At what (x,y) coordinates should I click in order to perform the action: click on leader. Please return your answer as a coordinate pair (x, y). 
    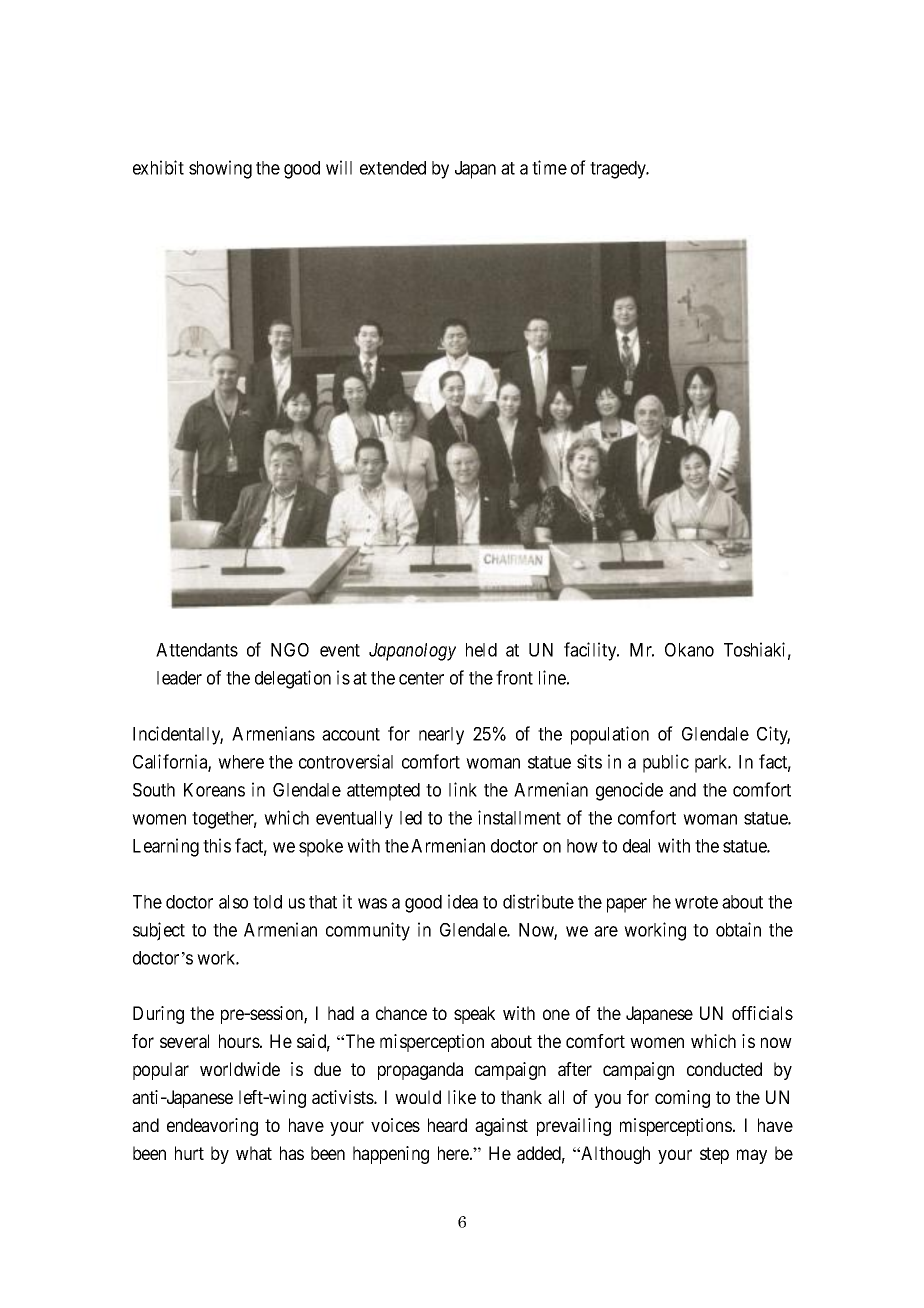
    Looking at the image, I should click on (179, 678).
